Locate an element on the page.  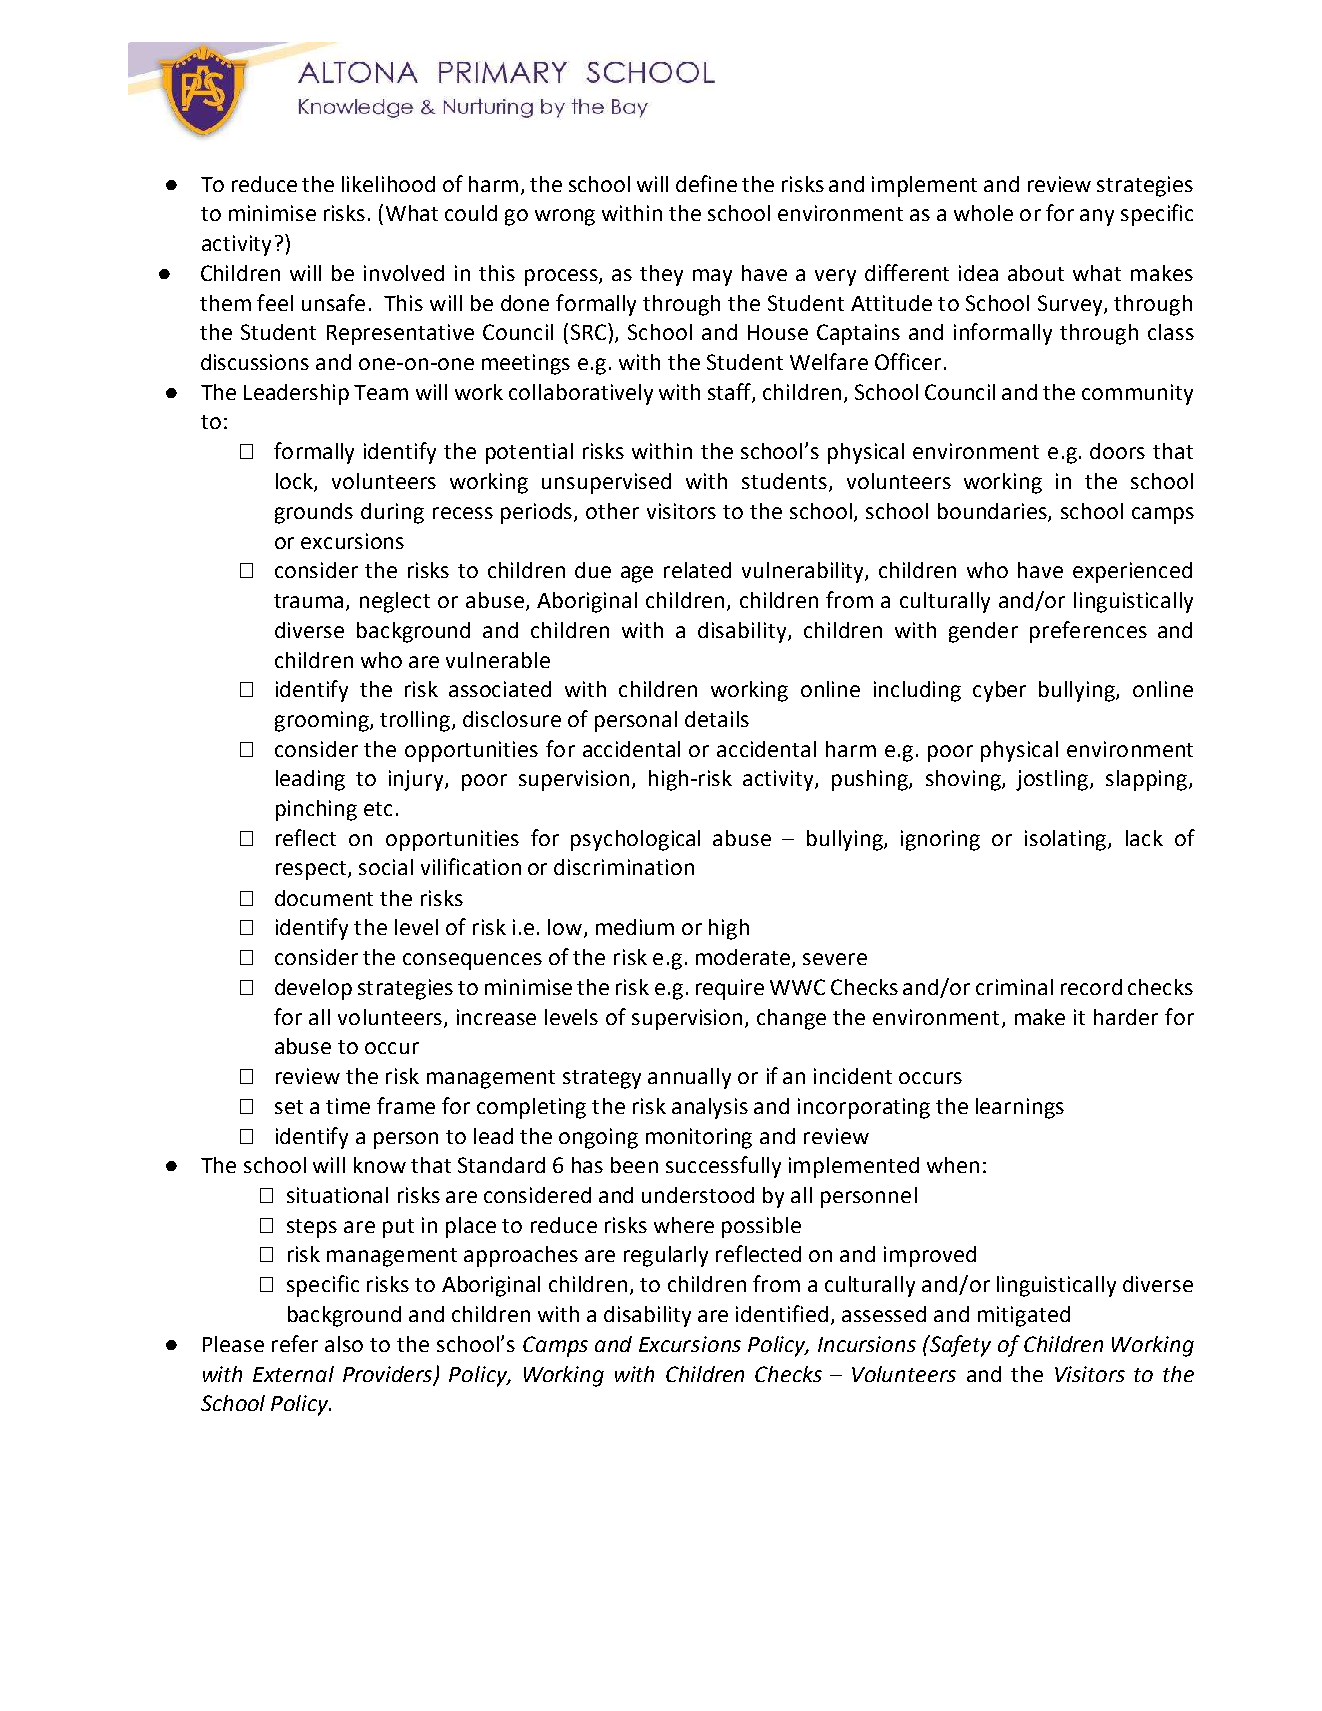
related is located at coordinates (697, 570).
